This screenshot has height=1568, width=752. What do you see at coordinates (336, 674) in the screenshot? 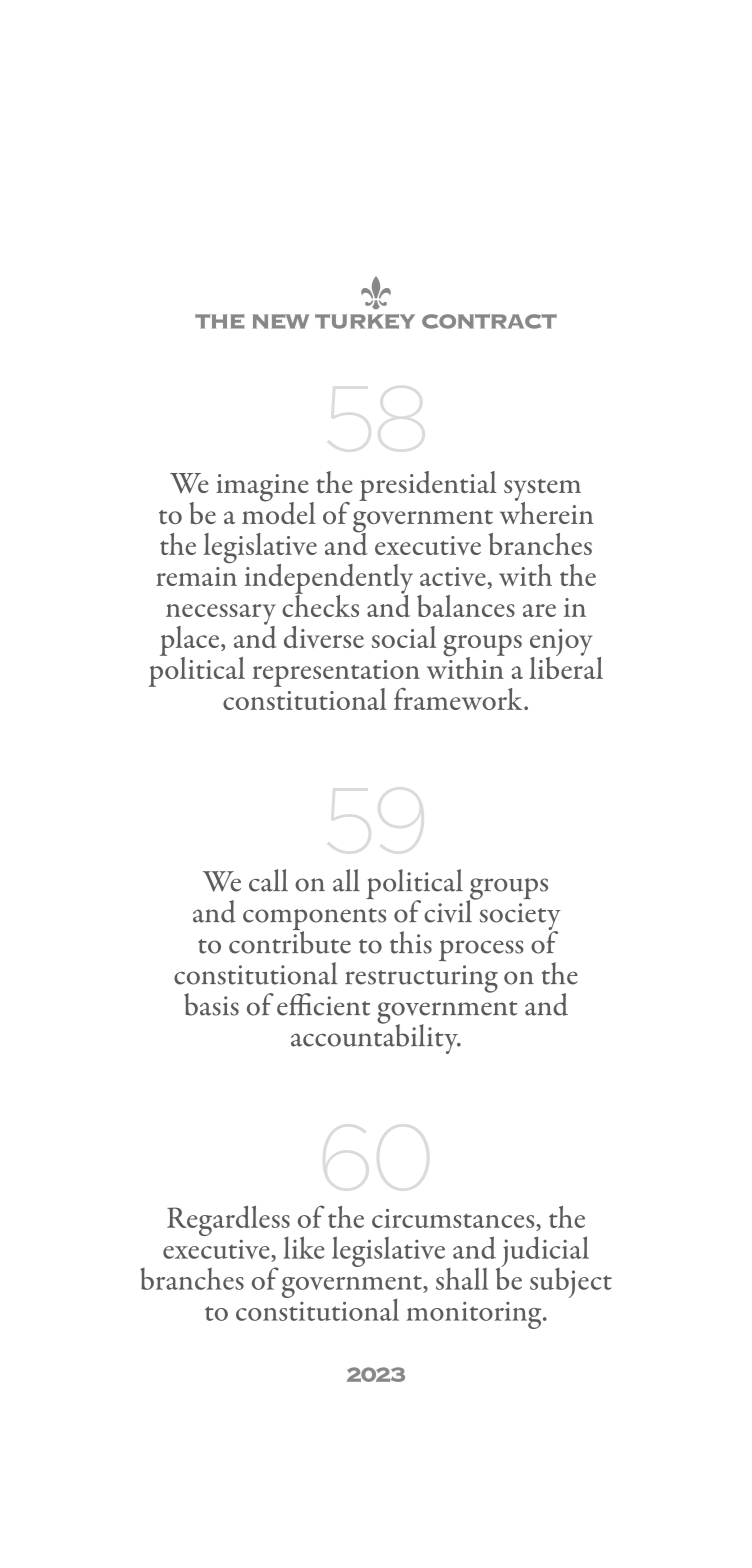
I see `representation` at bounding box center [336, 674].
